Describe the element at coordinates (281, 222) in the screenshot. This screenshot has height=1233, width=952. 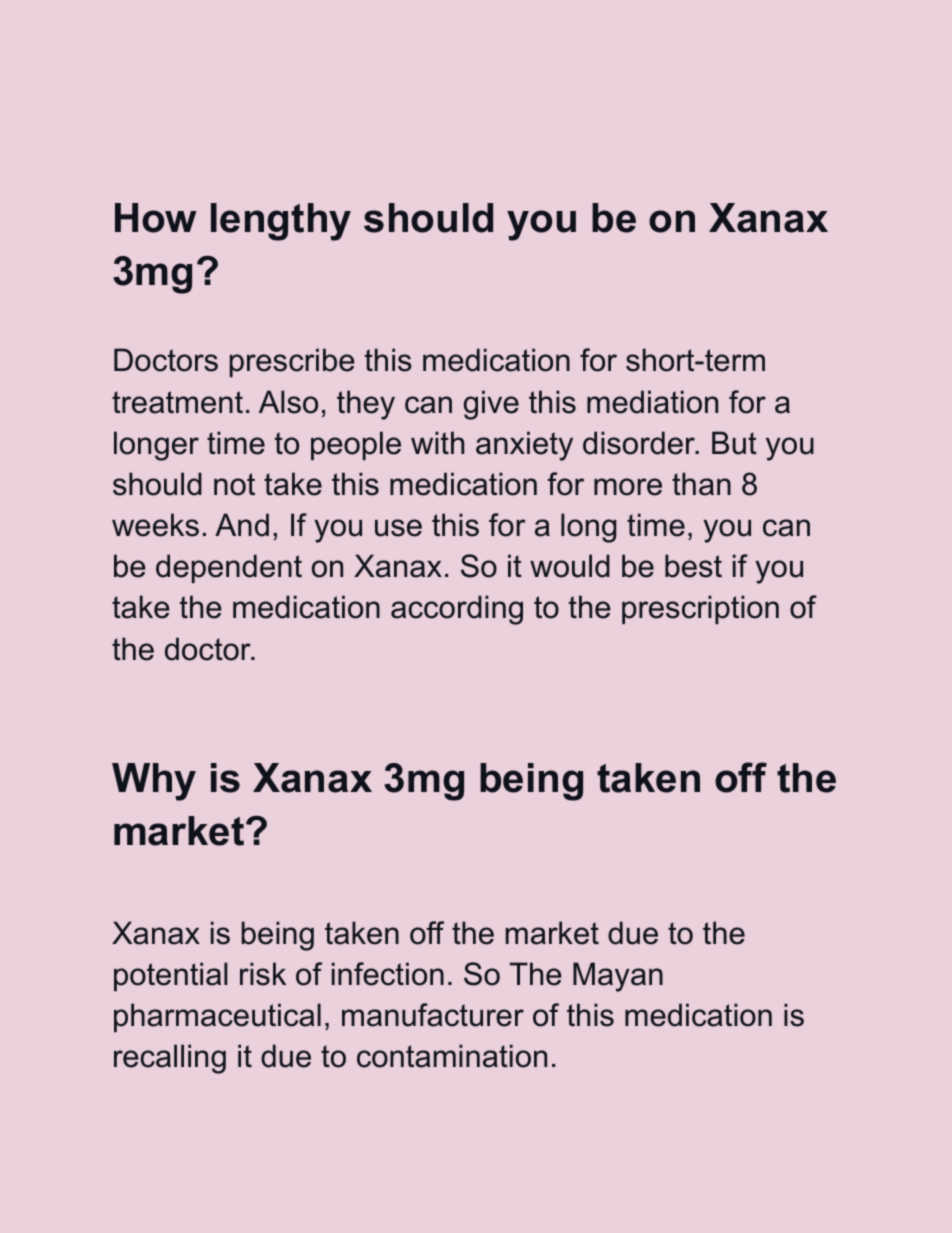
I see `lengthy` at that location.
